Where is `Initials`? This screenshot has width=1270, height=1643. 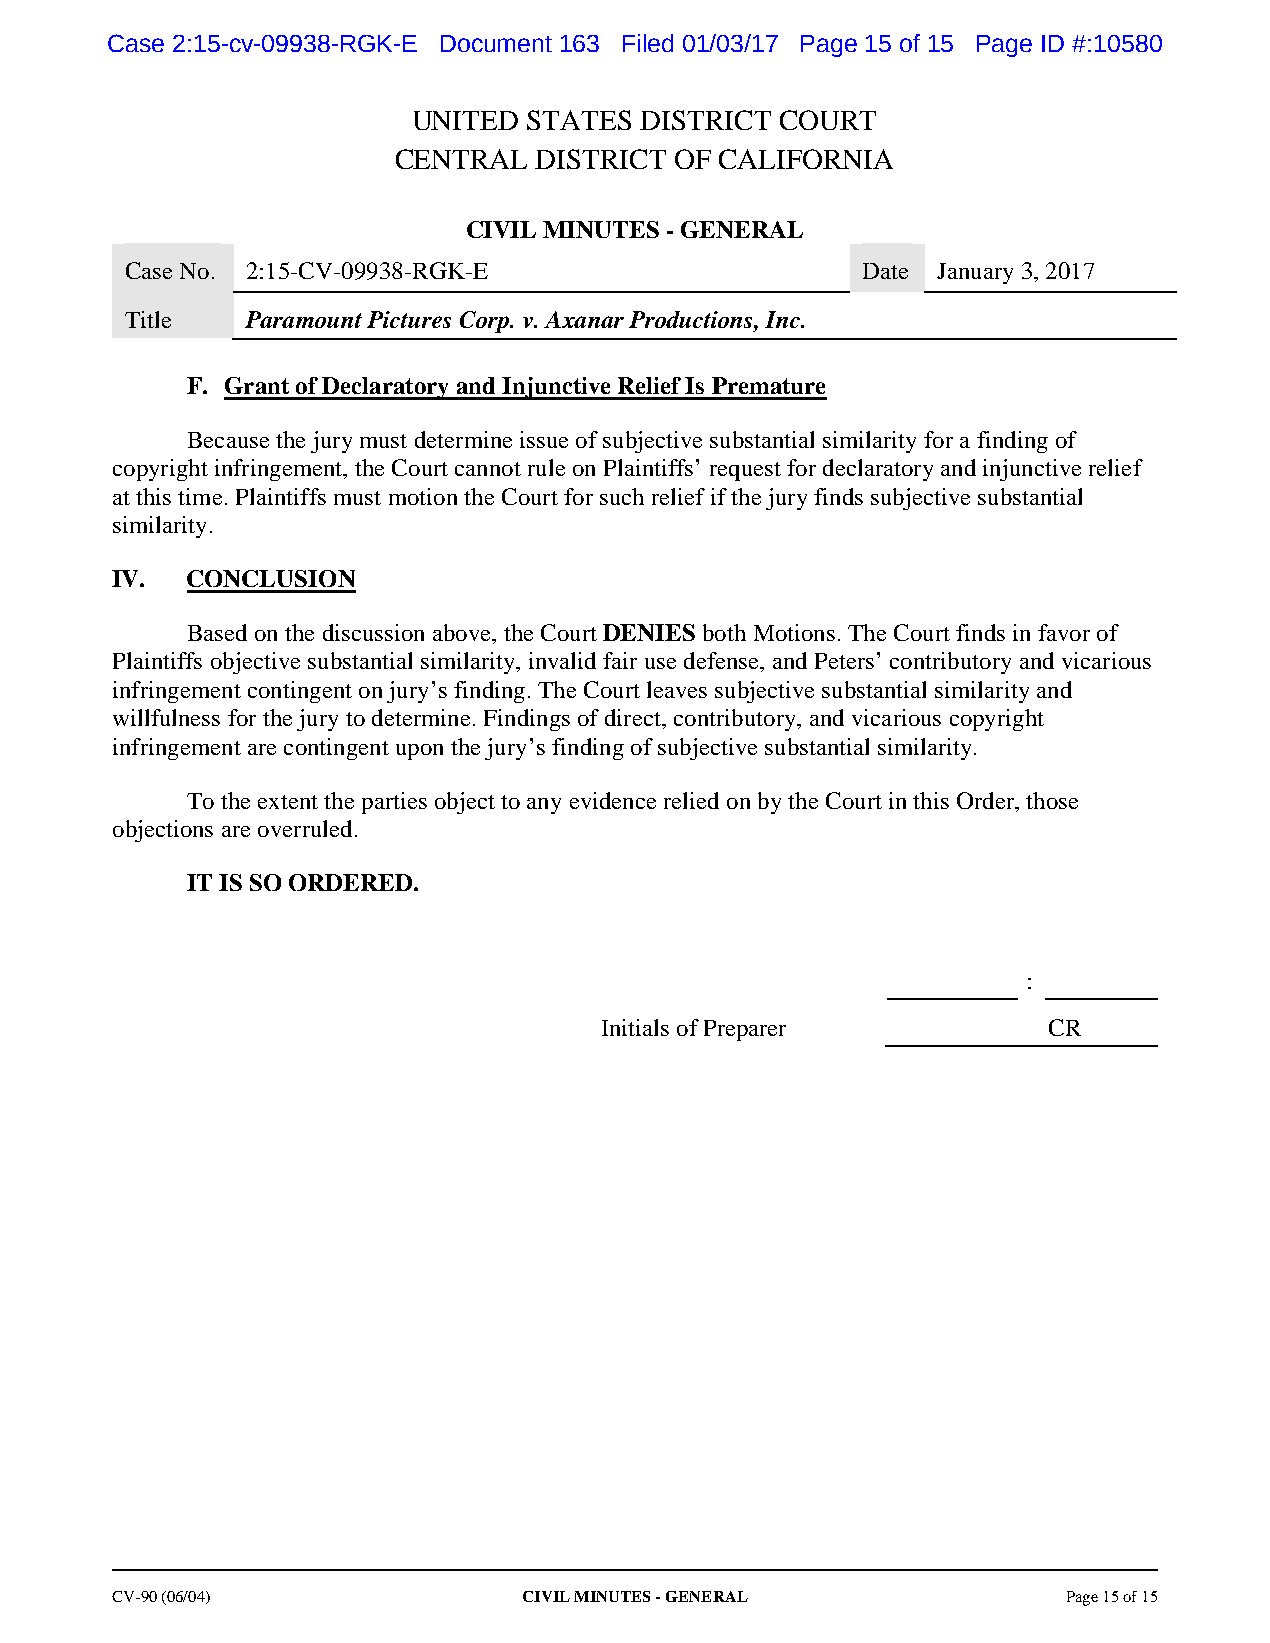
Initials is located at coordinates (635, 1027).
